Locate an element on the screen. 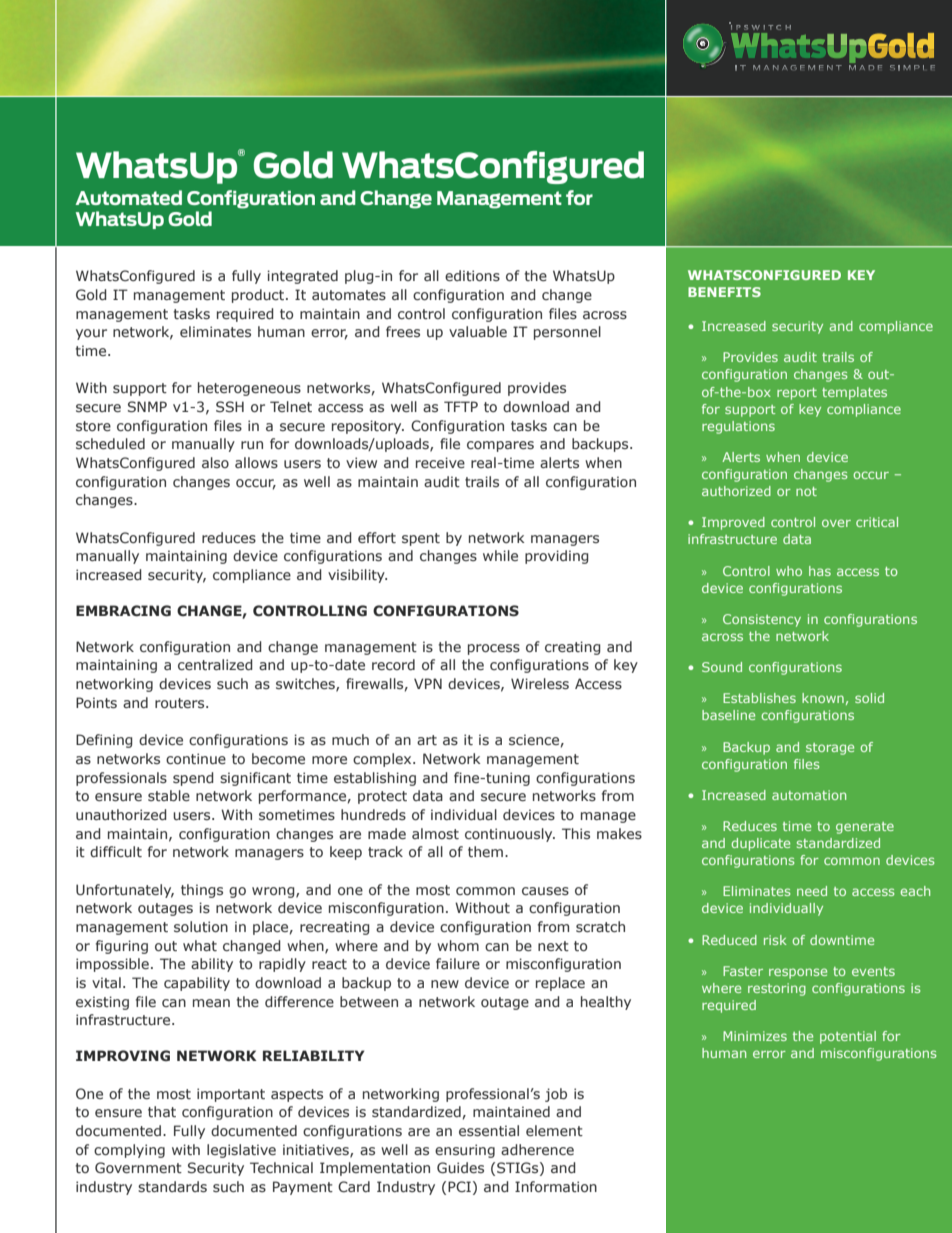  Automated is located at coordinates (128, 197).
